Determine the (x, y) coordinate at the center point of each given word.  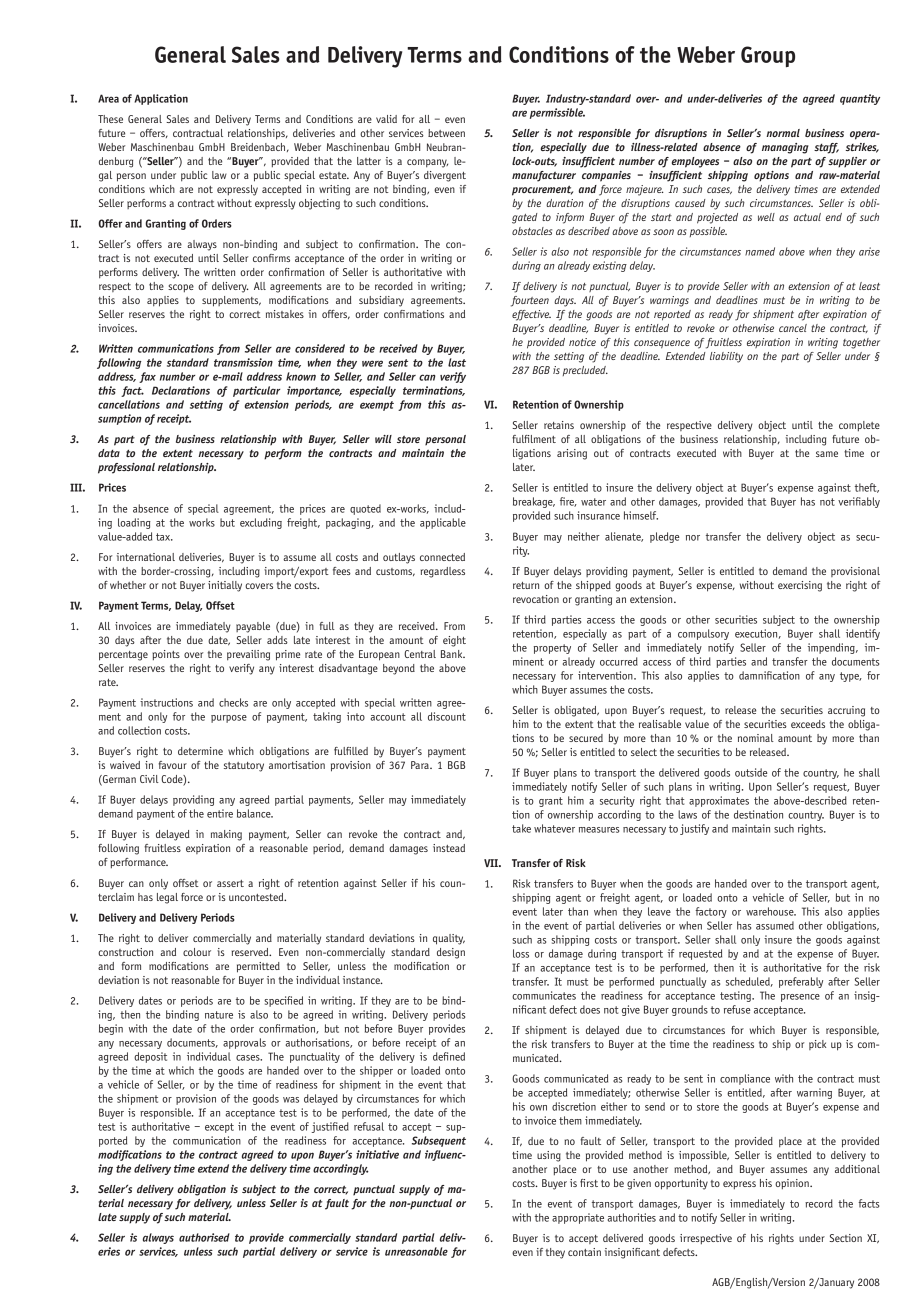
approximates (719, 801)
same (827, 454)
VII (492, 863)
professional (126, 468)
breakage (534, 502)
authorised (204, 1237)
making (226, 835)
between (446, 133)
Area (108, 98)
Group (768, 56)
